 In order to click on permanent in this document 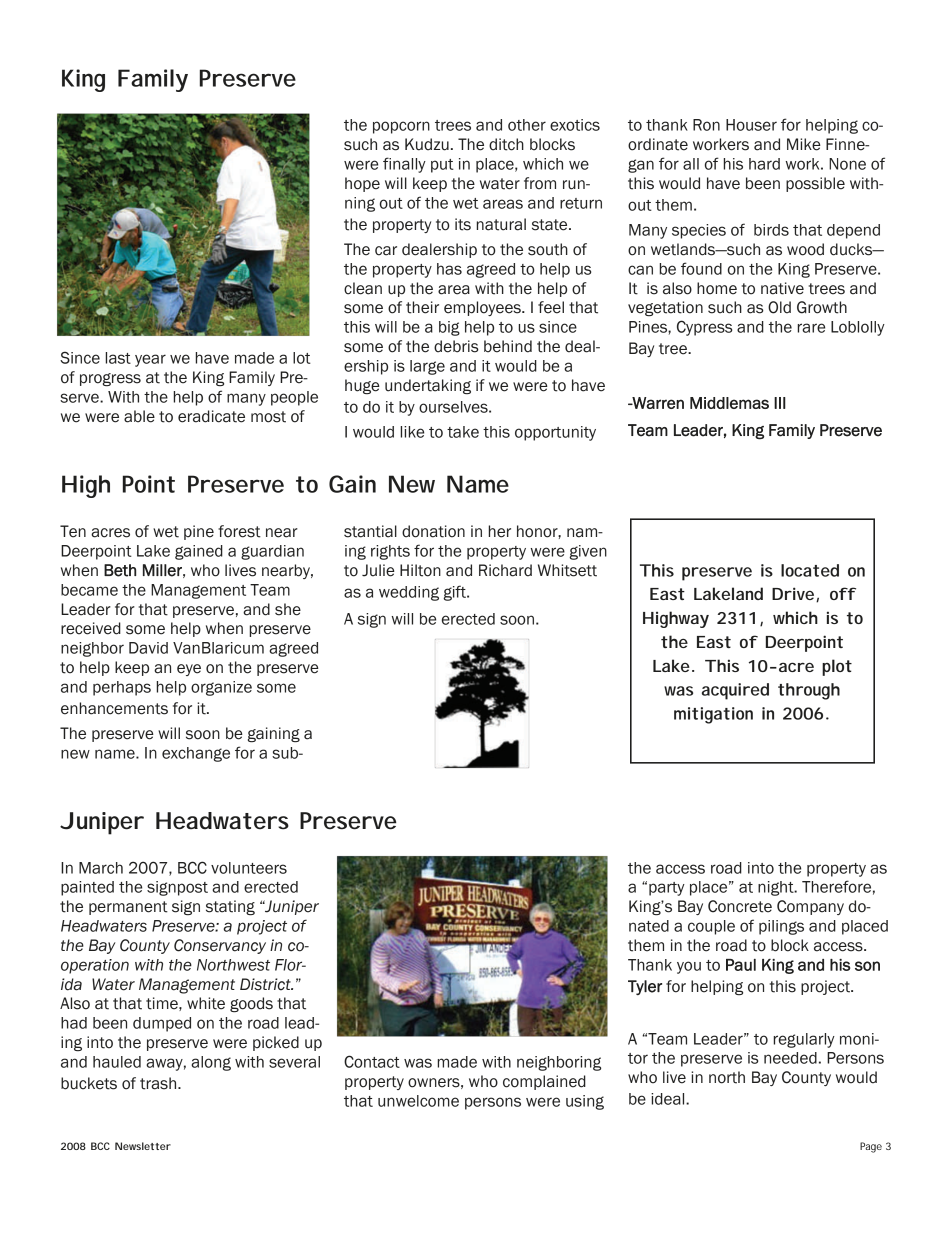, I will do `click(128, 908)`.
